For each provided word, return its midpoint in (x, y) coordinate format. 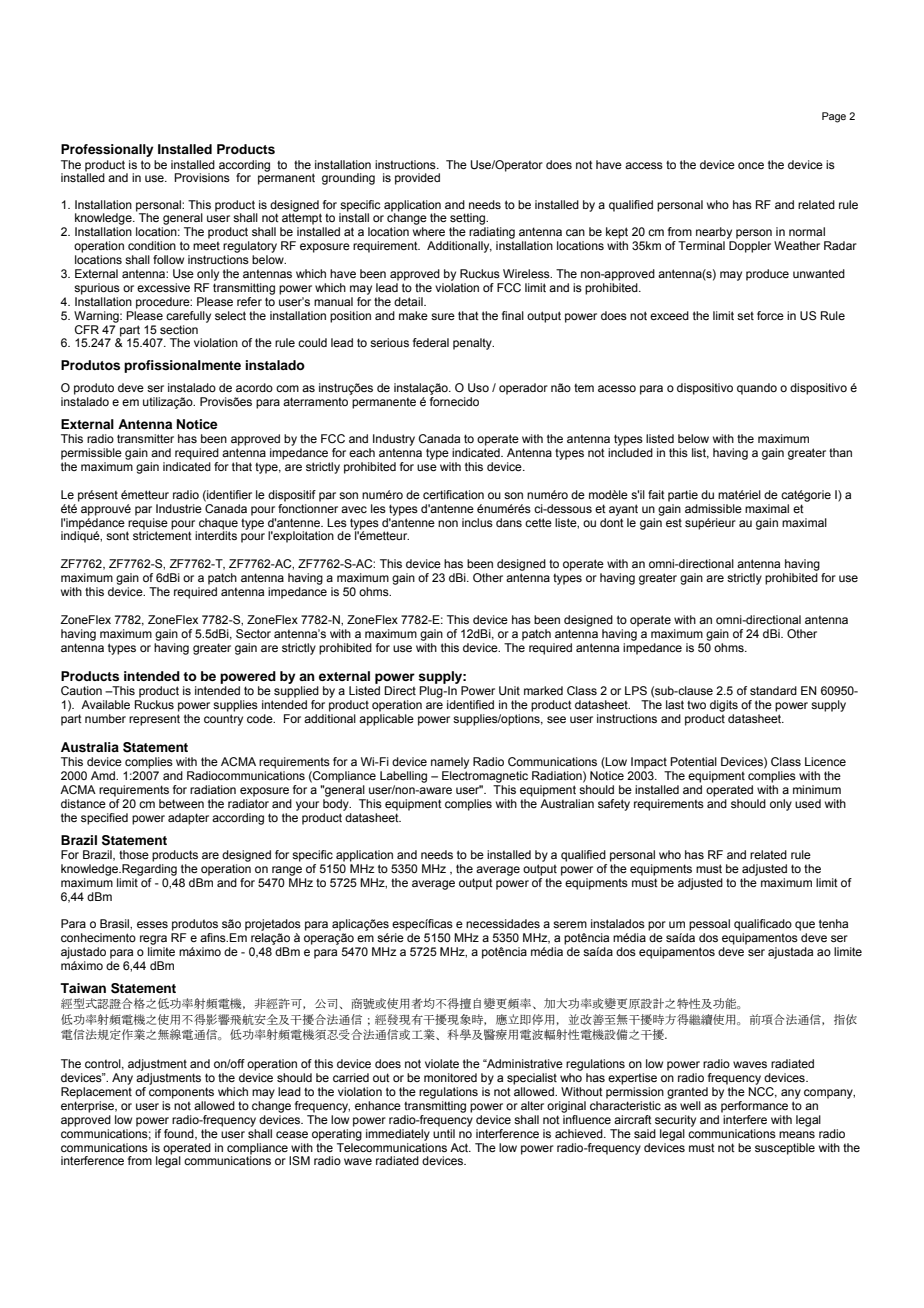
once (751, 165)
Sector (253, 633)
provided (417, 179)
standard (773, 690)
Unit (509, 691)
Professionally (107, 150)
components (181, 1093)
